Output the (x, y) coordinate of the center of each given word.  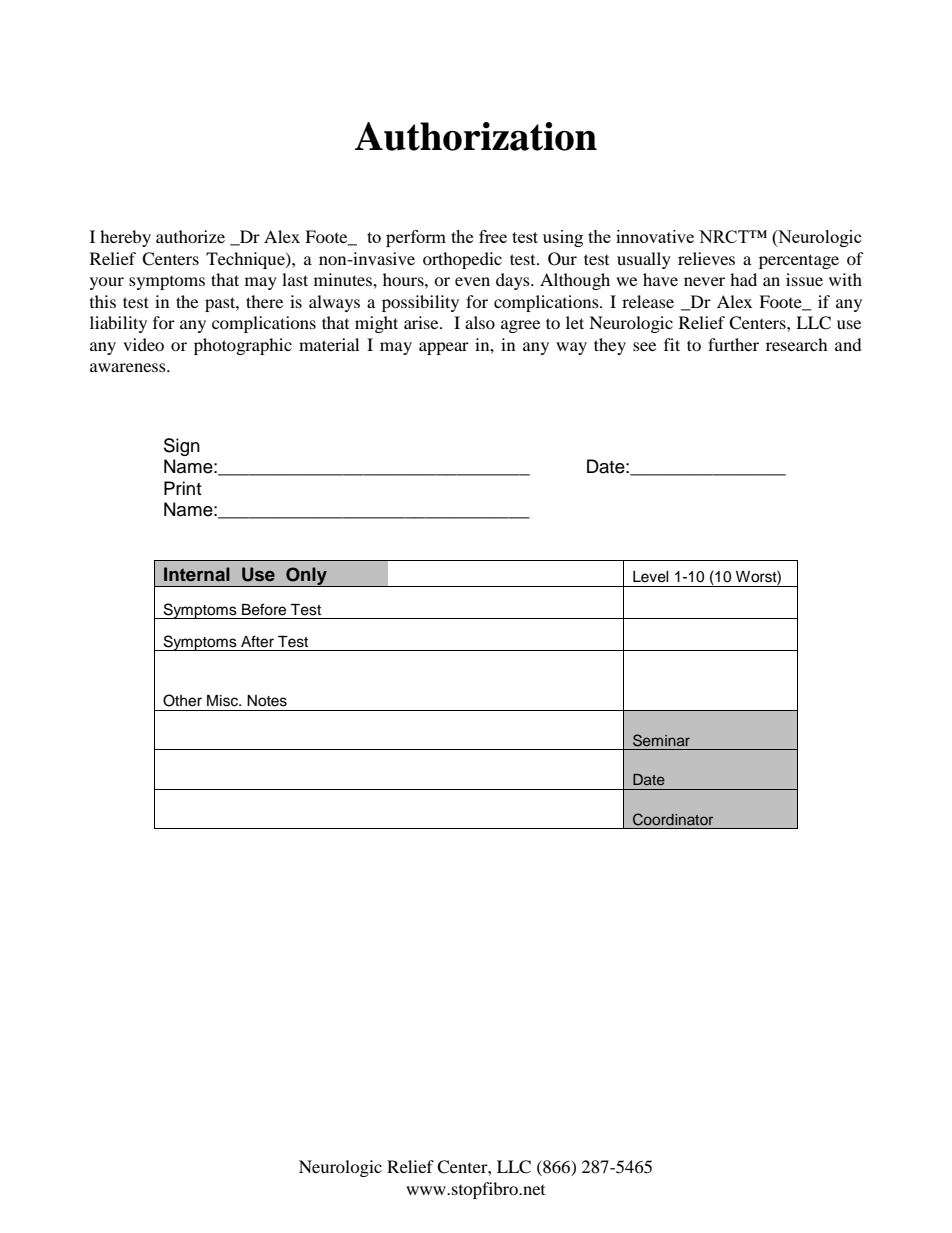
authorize (190, 236)
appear (444, 348)
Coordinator (673, 819)
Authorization (476, 136)
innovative (655, 236)
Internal (197, 574)
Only (306, 577)
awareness (129, 367)
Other (182, 700)
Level (651, 577)
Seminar (661, 740)
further (733, 344)
